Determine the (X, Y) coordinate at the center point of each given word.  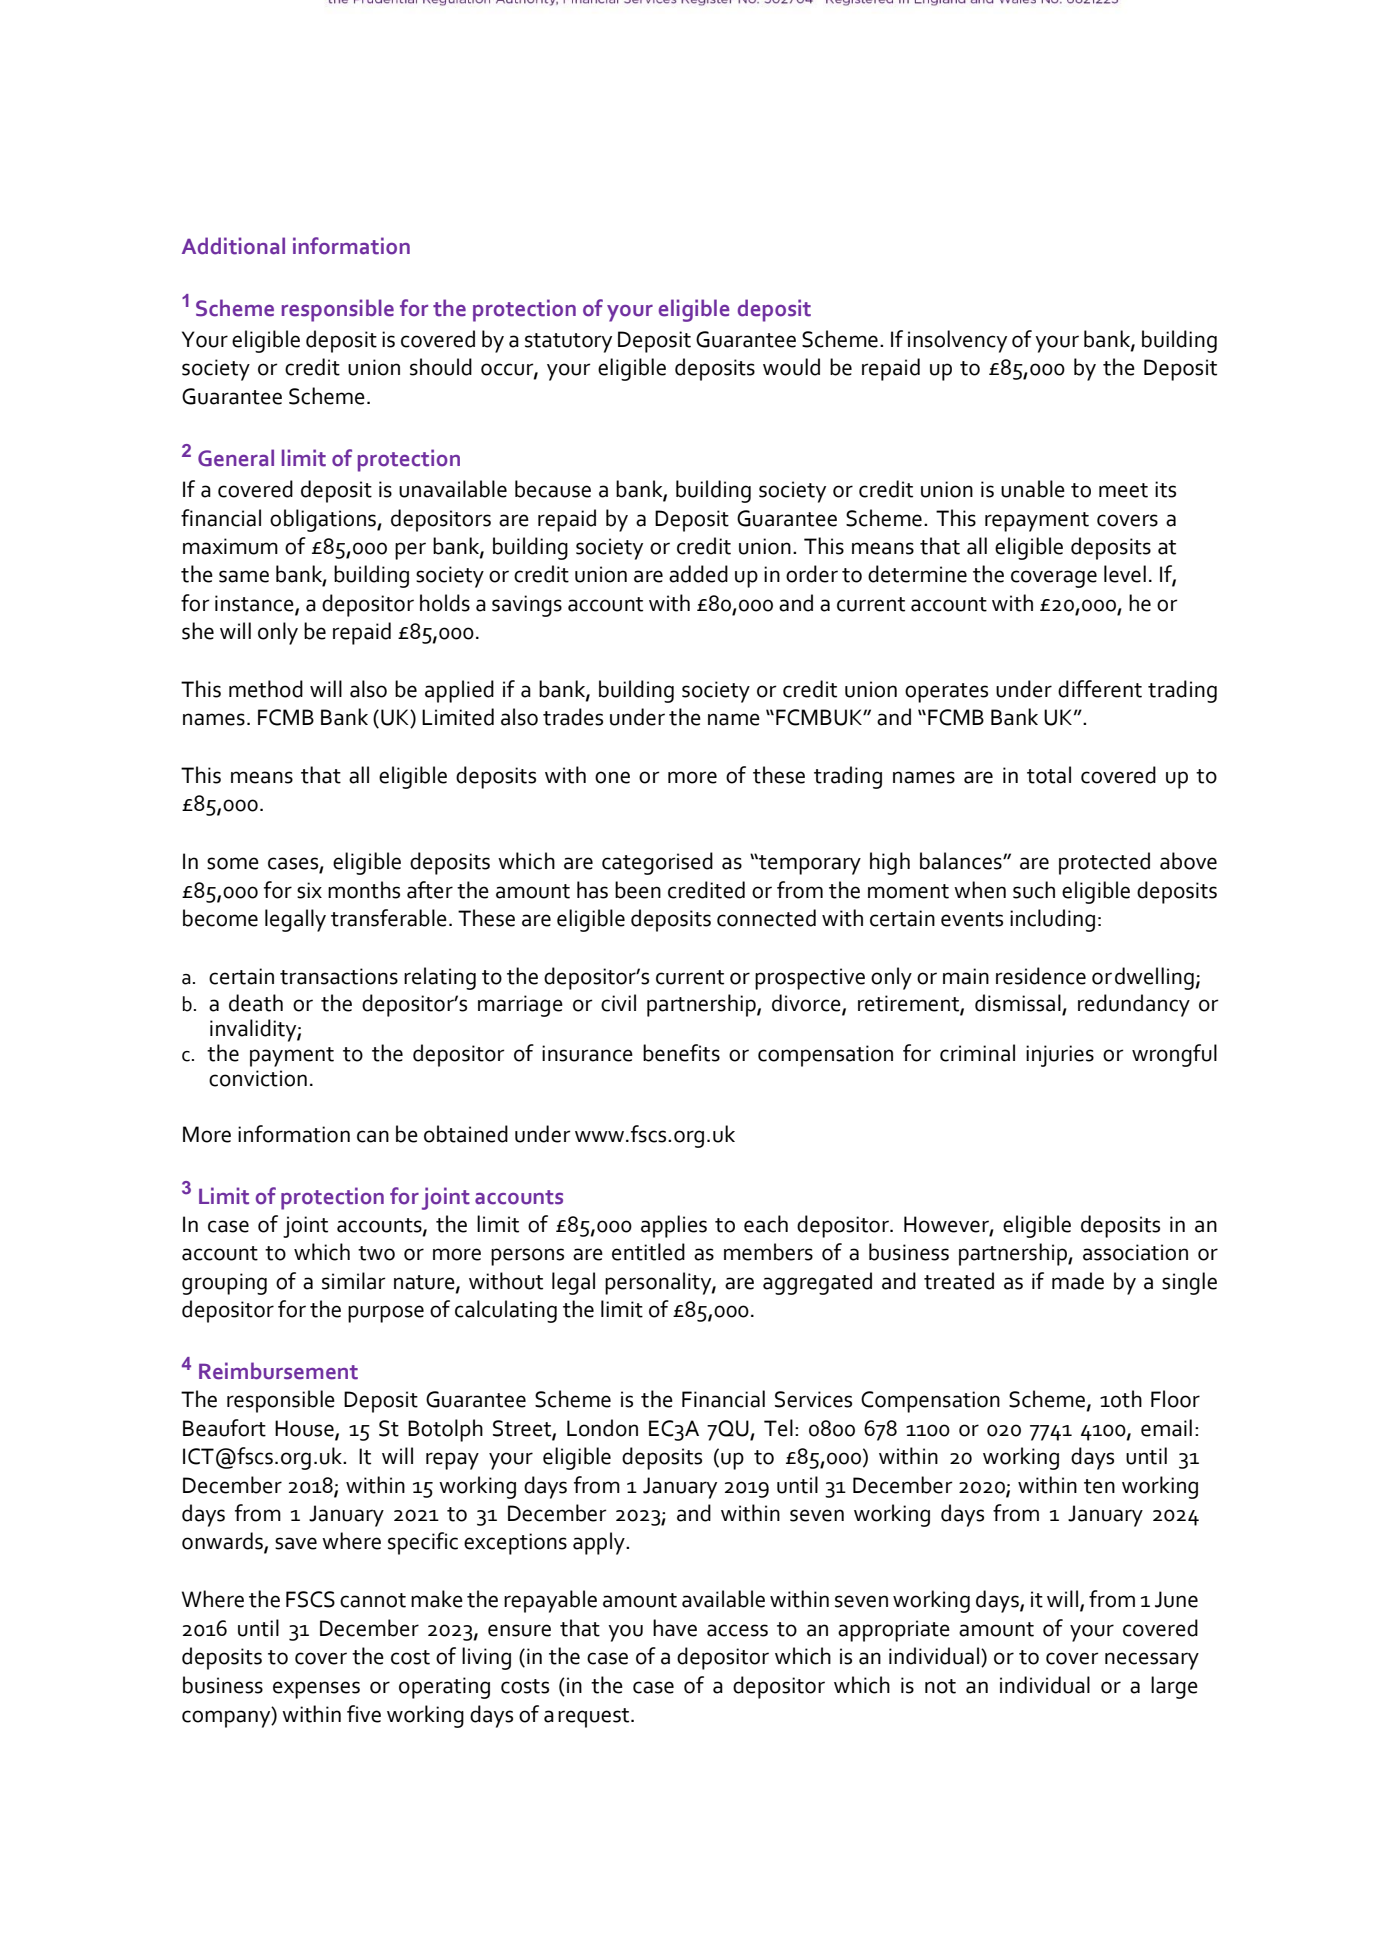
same (244, 576)
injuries (1060, 1056)
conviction (258, 1078)
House (305, 1429)
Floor (1175, 1399)
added (698, 574)
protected (1104, 863)
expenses (316, 1690)
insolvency (957, 341)
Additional (233, 246)
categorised (657, 863)
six (309, 890)
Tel (778, 1428)
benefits (681, 1053)
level (1125, 574)
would (791, 367)
